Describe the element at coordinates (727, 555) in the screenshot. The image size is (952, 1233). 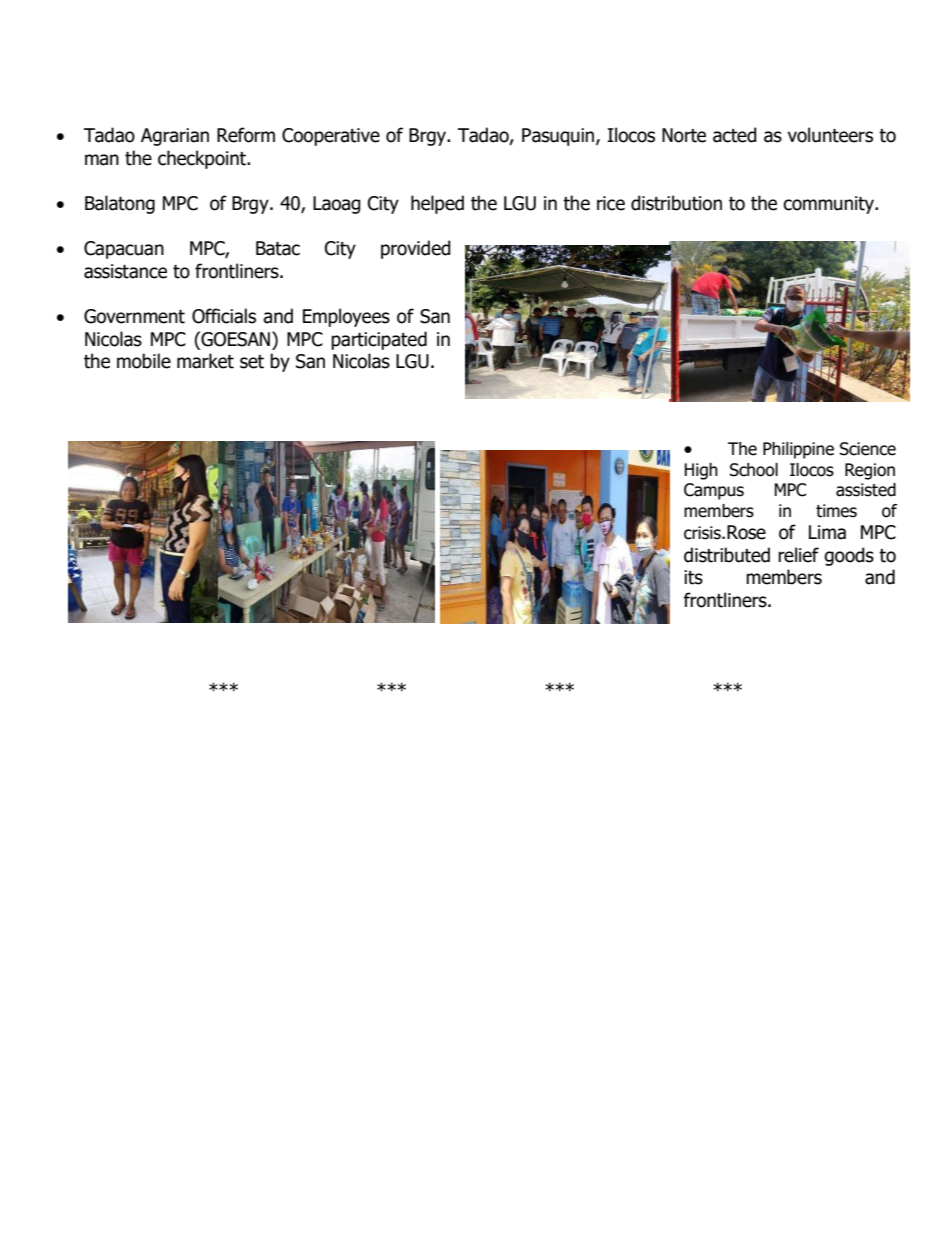
I see `distributed` at that location.
